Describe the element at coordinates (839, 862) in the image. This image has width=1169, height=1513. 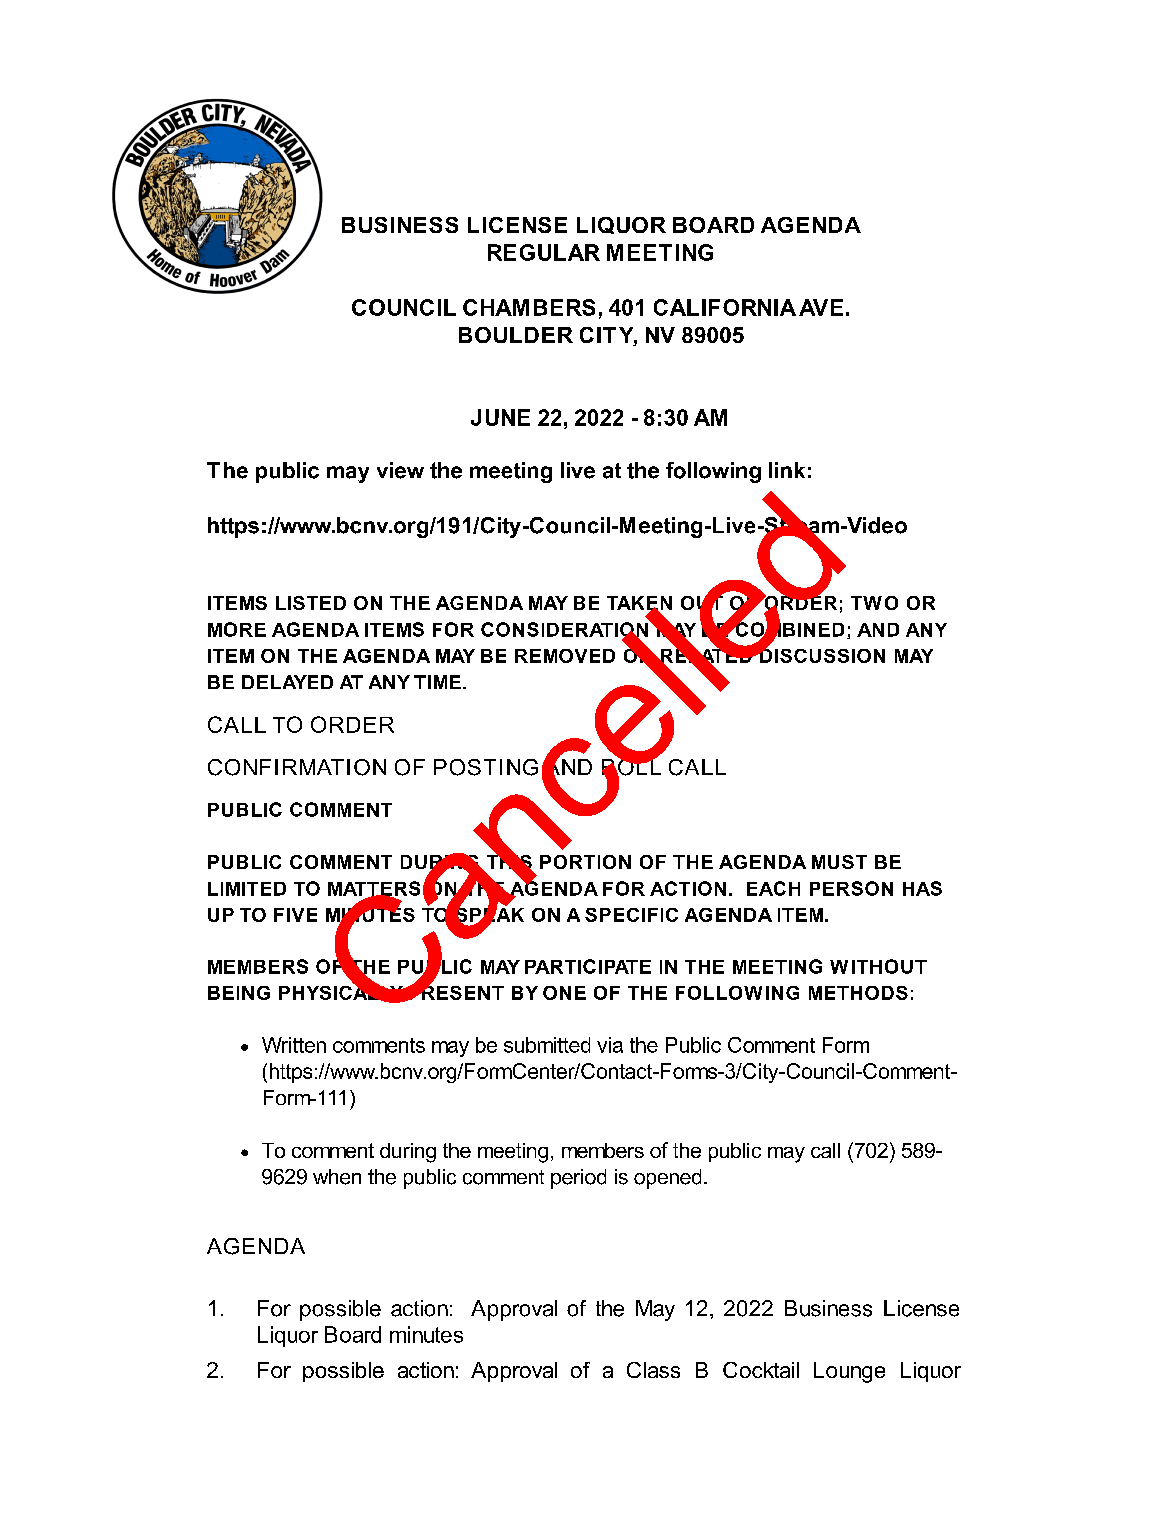
I see `MUST` at that location.
